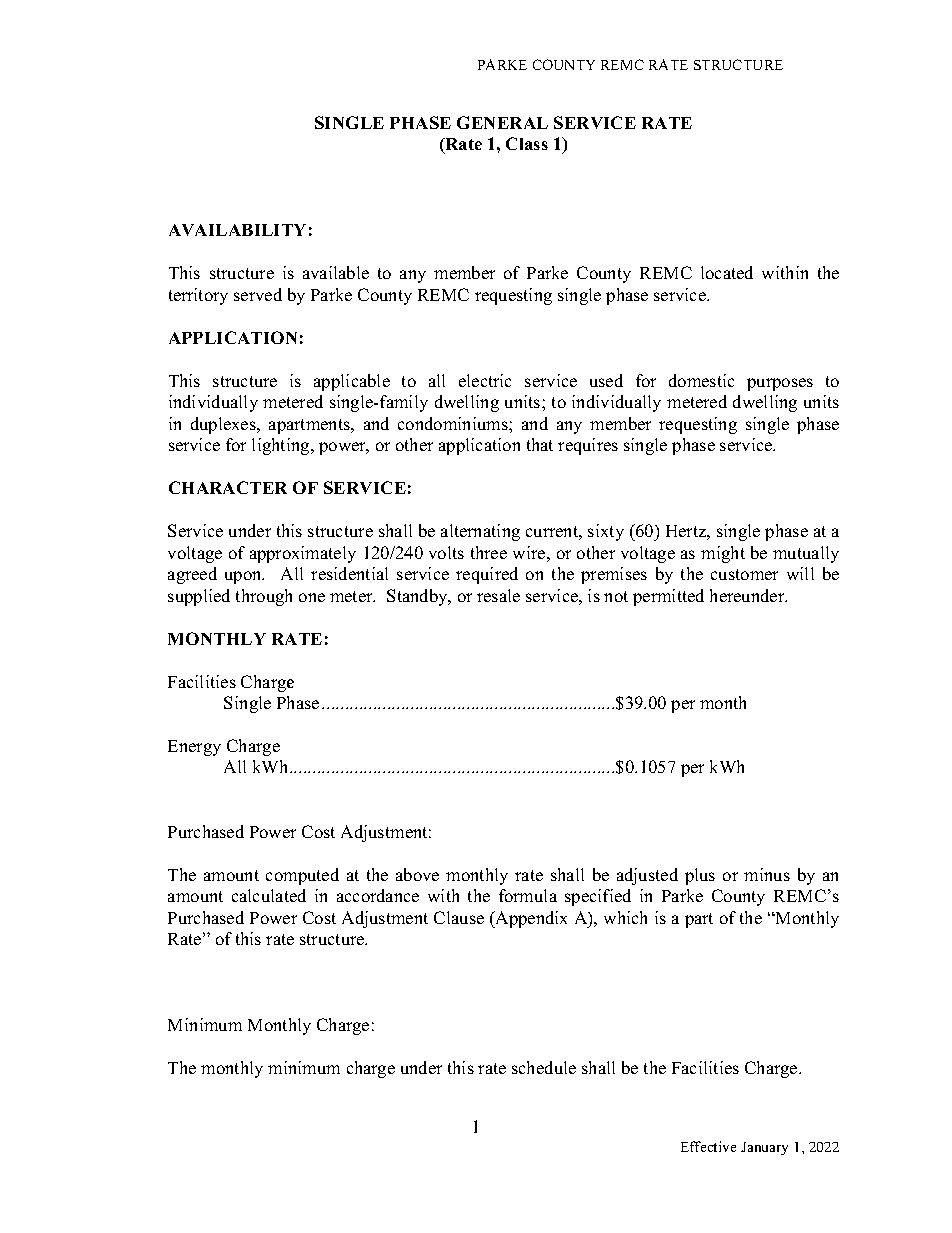  Describe the element at coordinates (708, 1146) in the screenshot. I see `Effective` at that location.
